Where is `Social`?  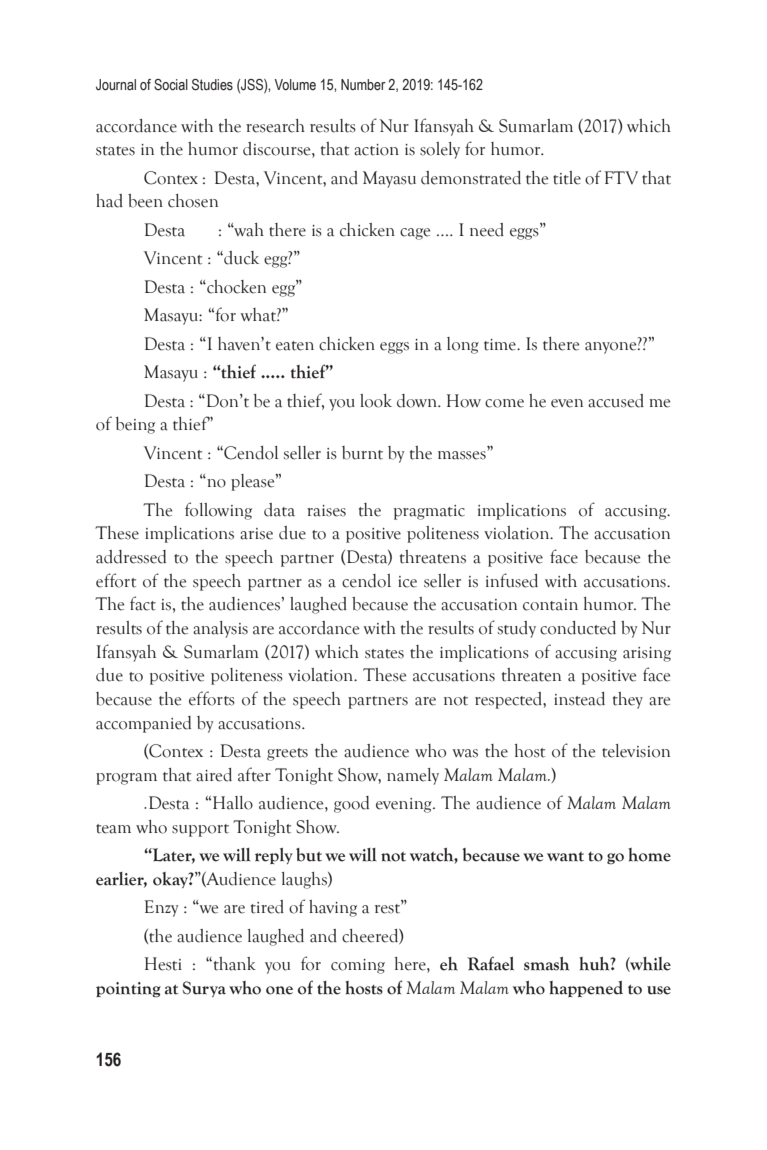
Social is located at coordinates (171, 85).
